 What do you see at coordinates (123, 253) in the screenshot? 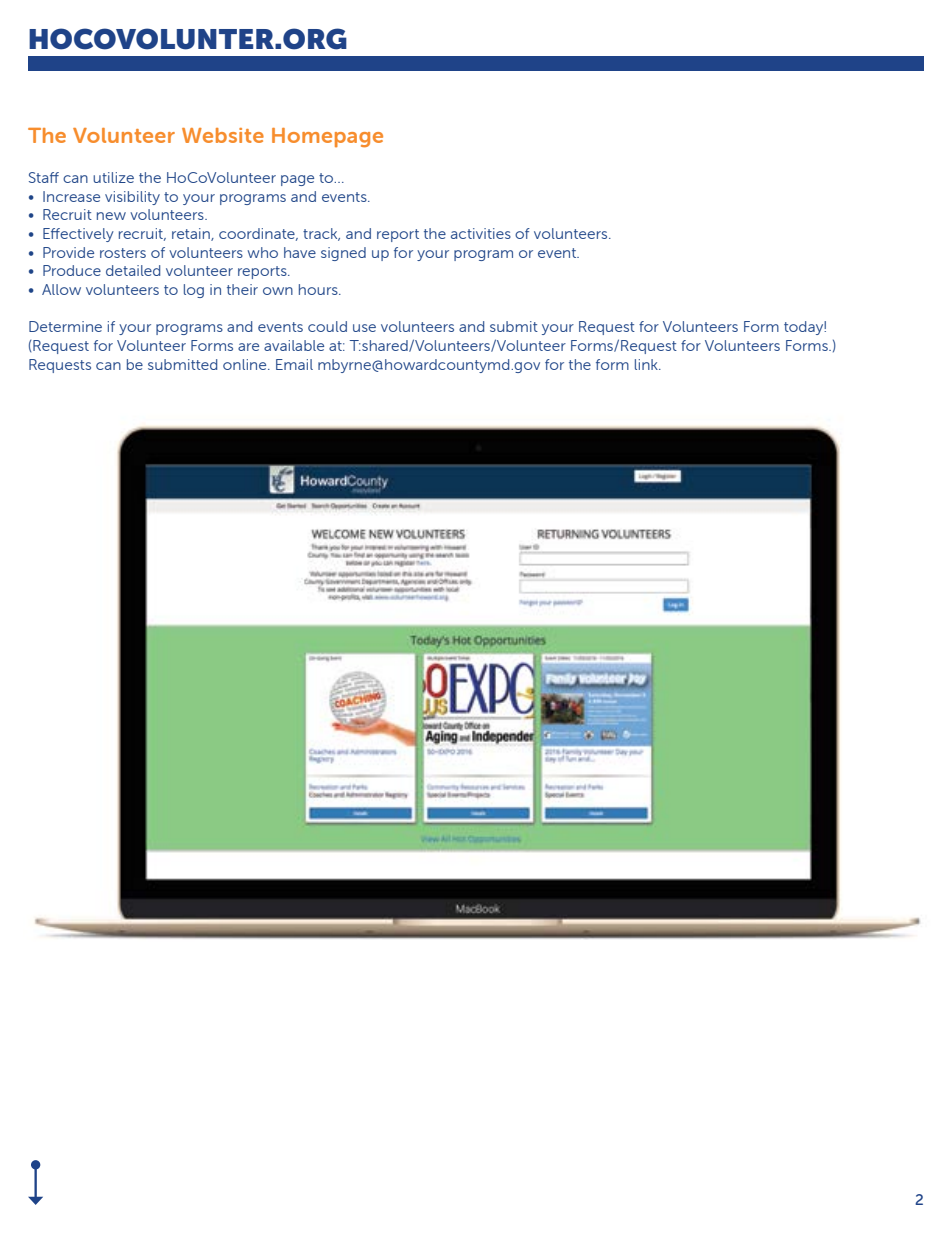
I see `rosters` at bounding box center [123, 253].
